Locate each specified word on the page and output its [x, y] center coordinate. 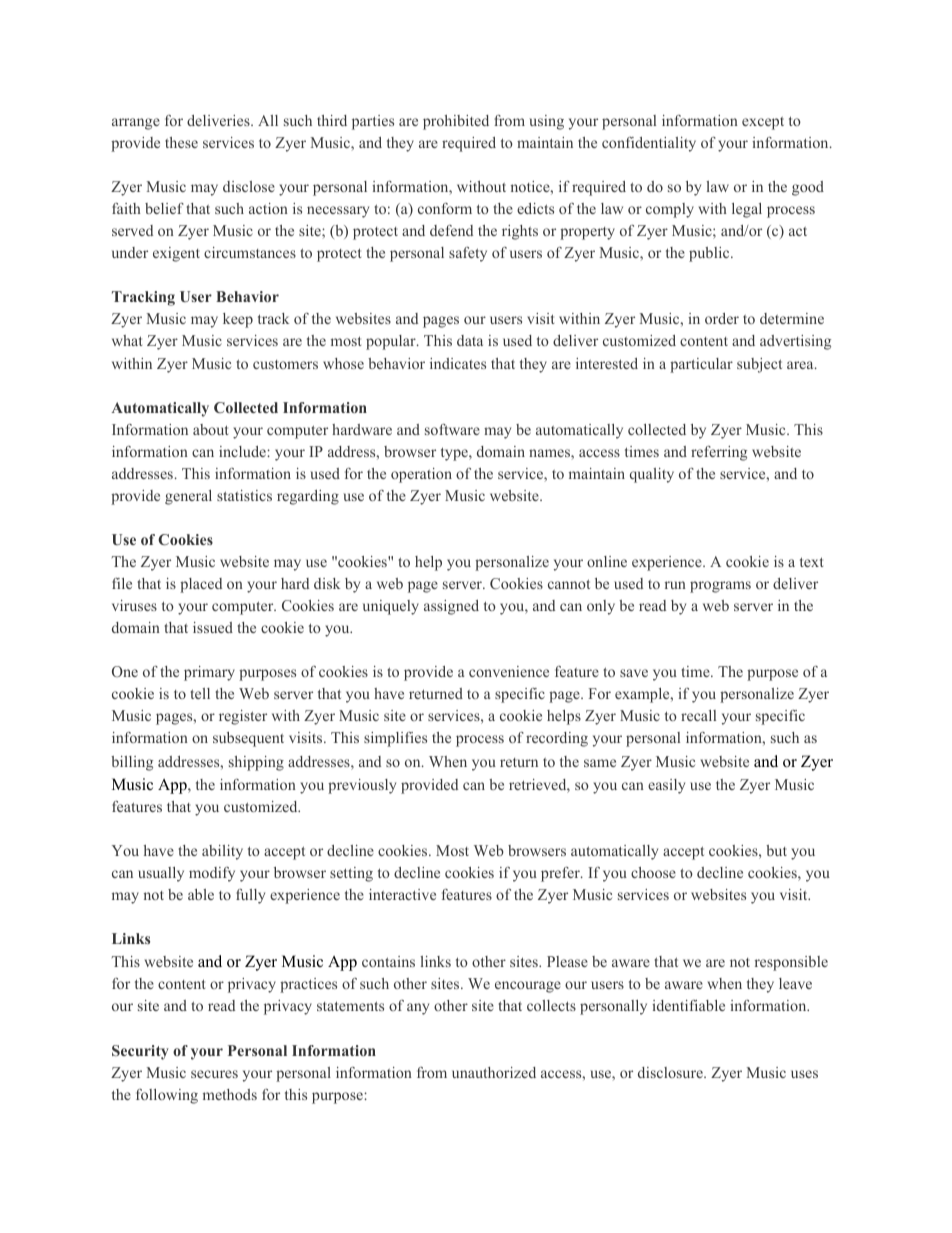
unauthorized [494, 1072]
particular [701, 365]
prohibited [456, 122]
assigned [451, 607]
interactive [402, 894]
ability [222, 852]
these [181, 142]
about [210, 429]
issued [213, 627]
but [776, 850]
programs [720, 587]
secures [214, 1074]
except [763, 123]
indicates [458, 363]
